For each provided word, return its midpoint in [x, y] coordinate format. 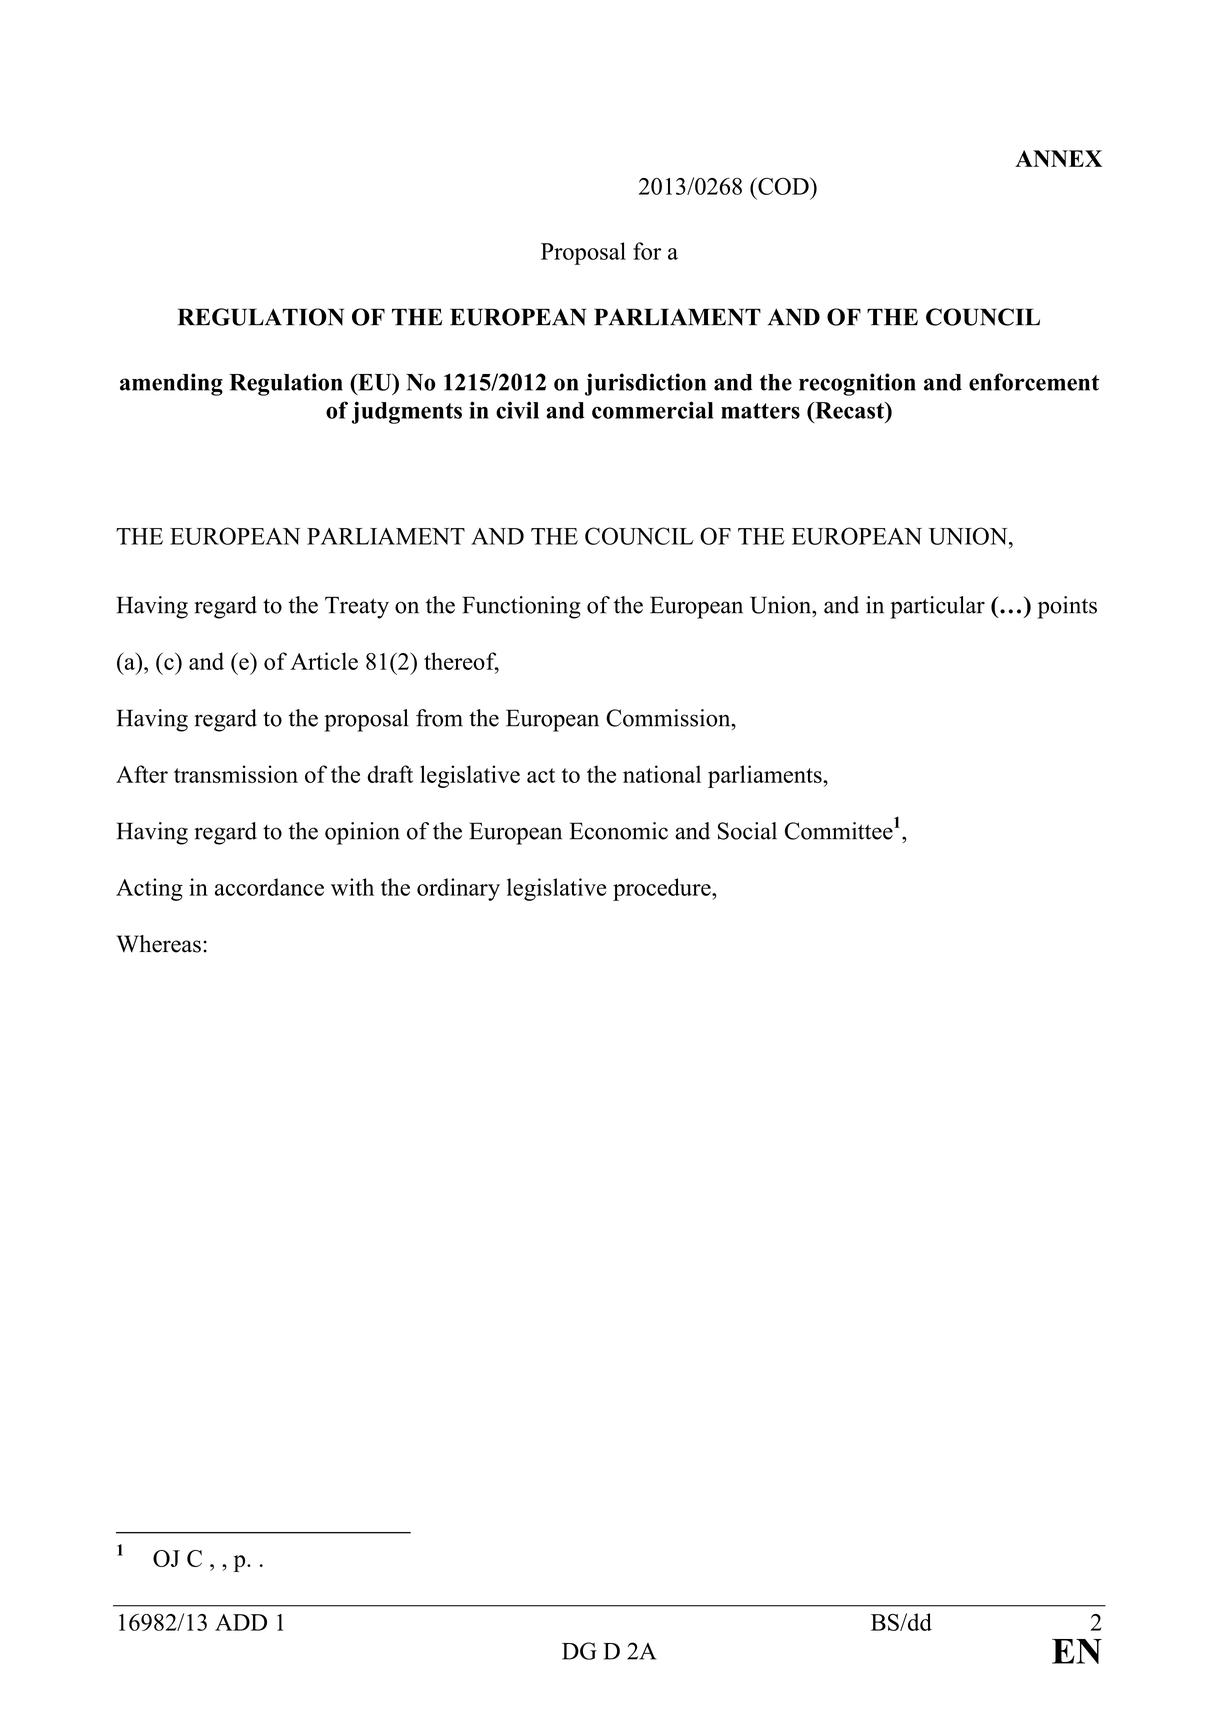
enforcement [1034, 382]
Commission [669, 718]
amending [171, 384]
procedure [663, 889]
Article [324, 661]
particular [937, 607]
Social [747, 831]
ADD [241, 1622]
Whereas [158, 944]
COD [783, 186]
